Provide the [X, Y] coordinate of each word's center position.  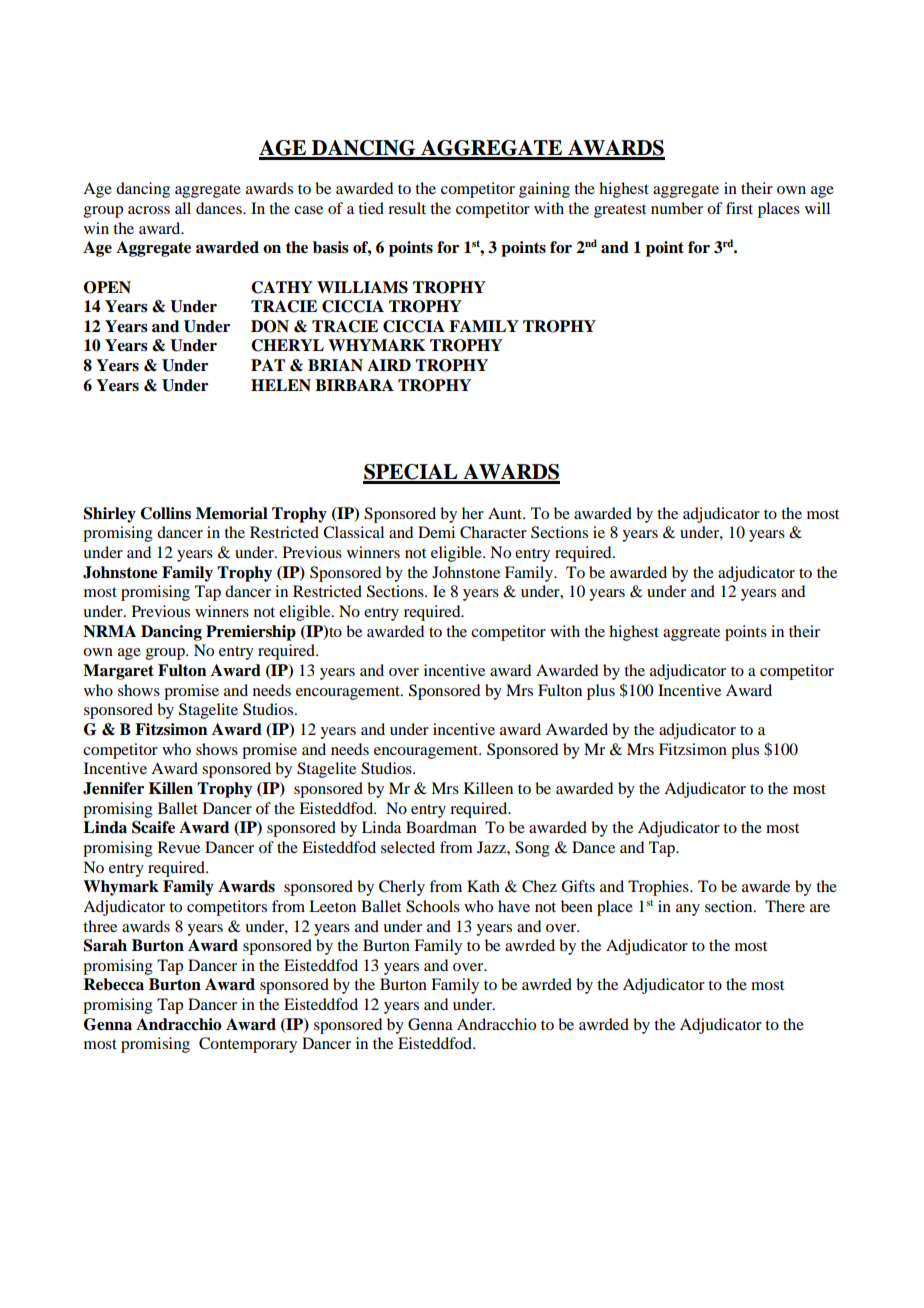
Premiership [251, 633]
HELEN [281, 385]
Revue [179, 847]
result [407, 208]
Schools [433, 906]
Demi [436, 532]
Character [493, 532]
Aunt [506, 513]
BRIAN [335, 365]
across [149, 210]
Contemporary [248, 1045]
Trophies [659, 888]
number [677, 208]
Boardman [441, 827]
